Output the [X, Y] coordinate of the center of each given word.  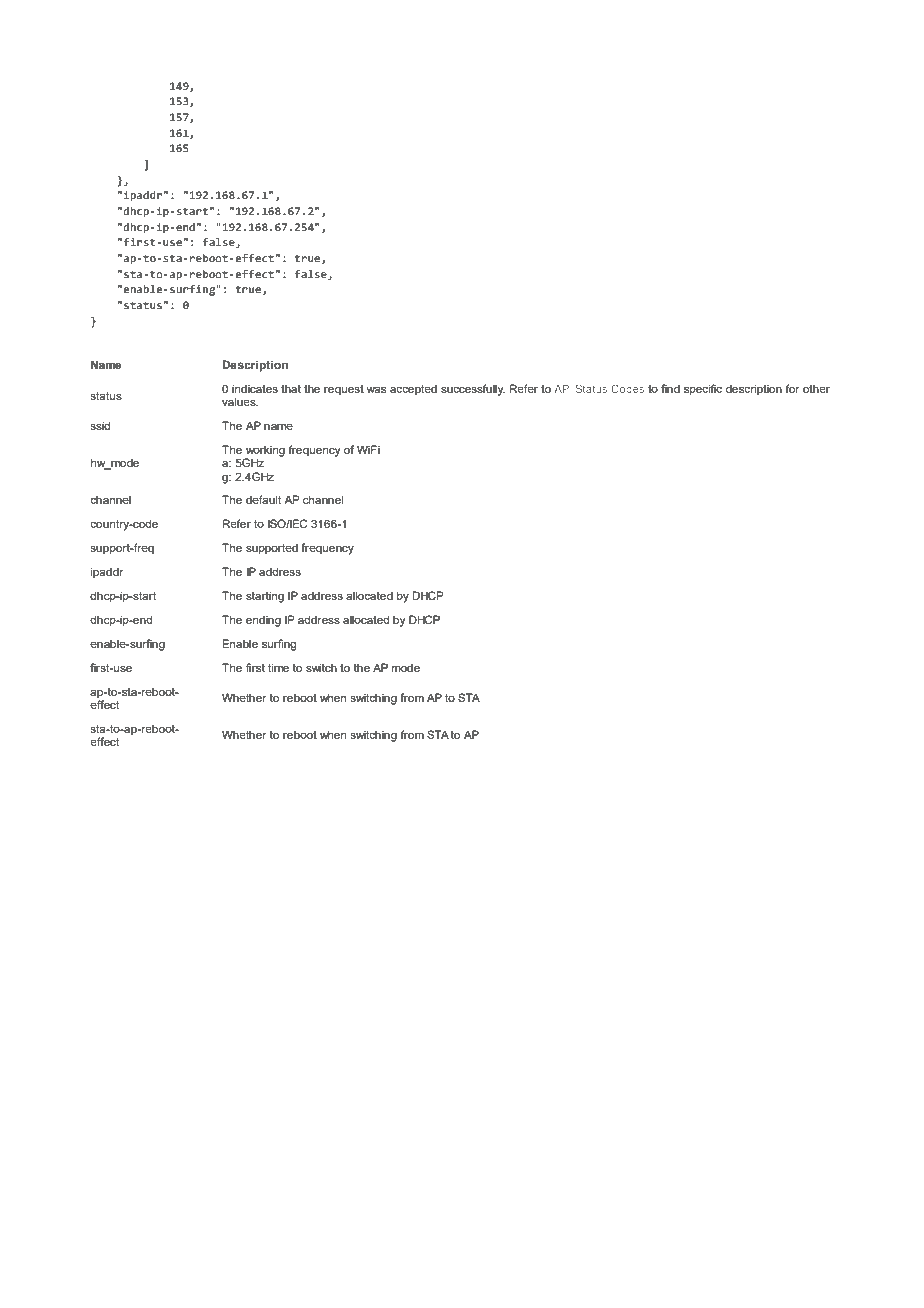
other [816, 388]
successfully [473, 390]
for [792, 388]
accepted [413, 390]
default [263, 499]
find [670, 388]
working [265, 452]
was [376, 390]
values [240, 401]
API [563, 389]
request [344, 390]
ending [263, 621]
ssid [100, 425]
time [278, 667]
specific [703, 390]
